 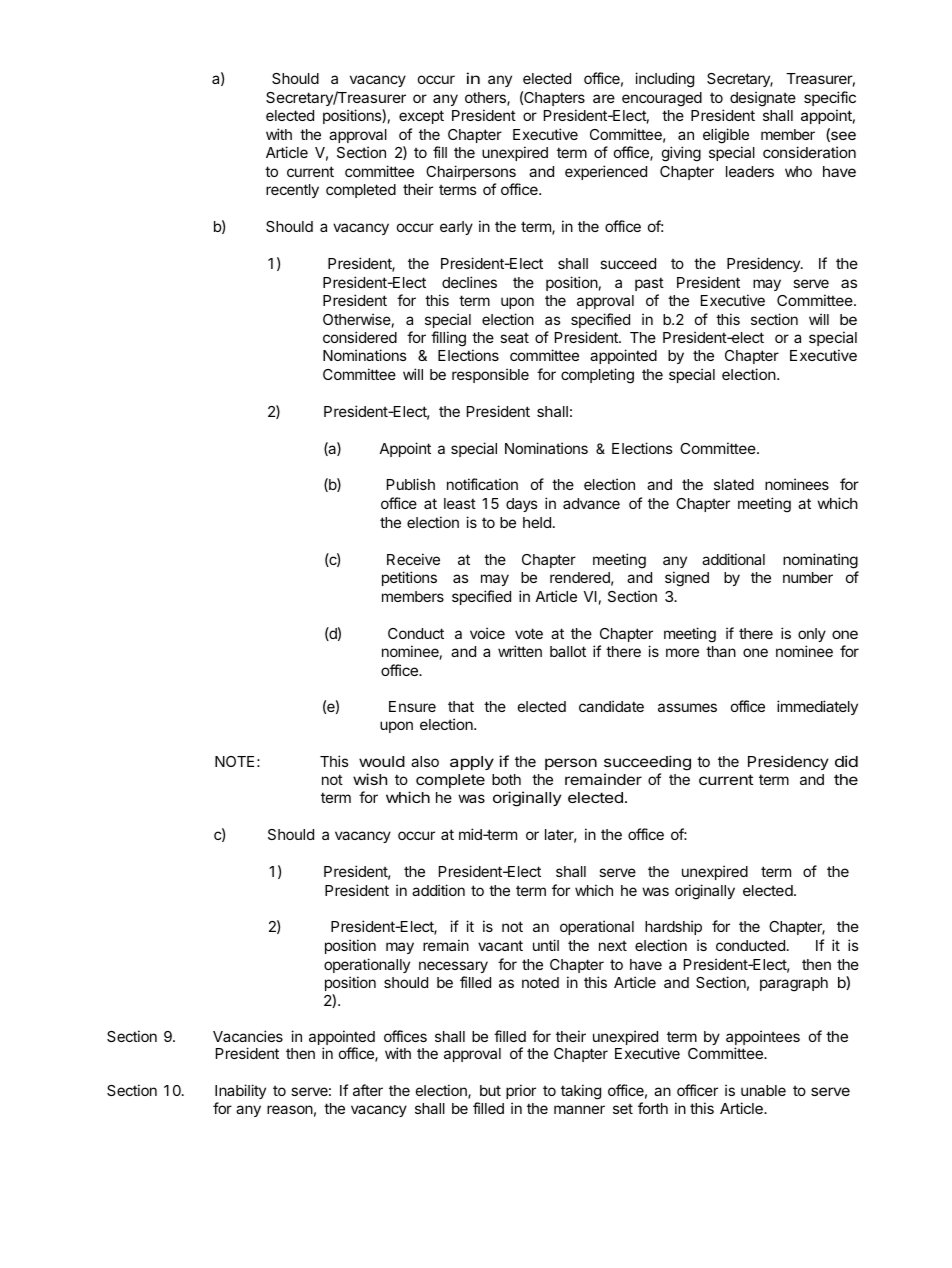 What do you see at coordinates (360, 337) in the screenshot?
I see `considered` at bounding box center [360, 337].
